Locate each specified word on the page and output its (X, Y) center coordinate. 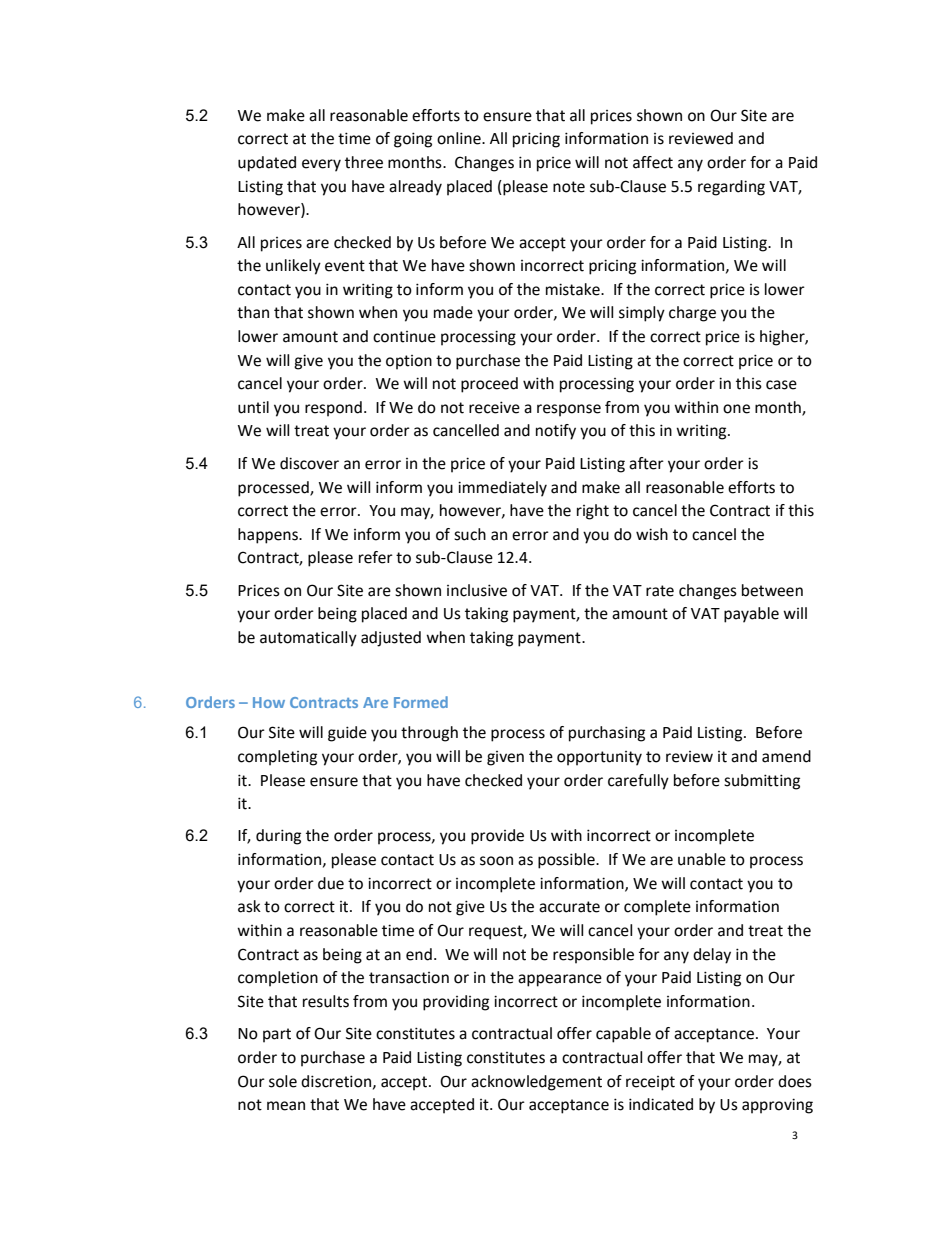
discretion (336, 1081)
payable (751, 615)
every (321, 165)
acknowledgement (536, 1083)
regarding (731, 188)
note (569, 187)
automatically (308, 639)
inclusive (477, 590)
